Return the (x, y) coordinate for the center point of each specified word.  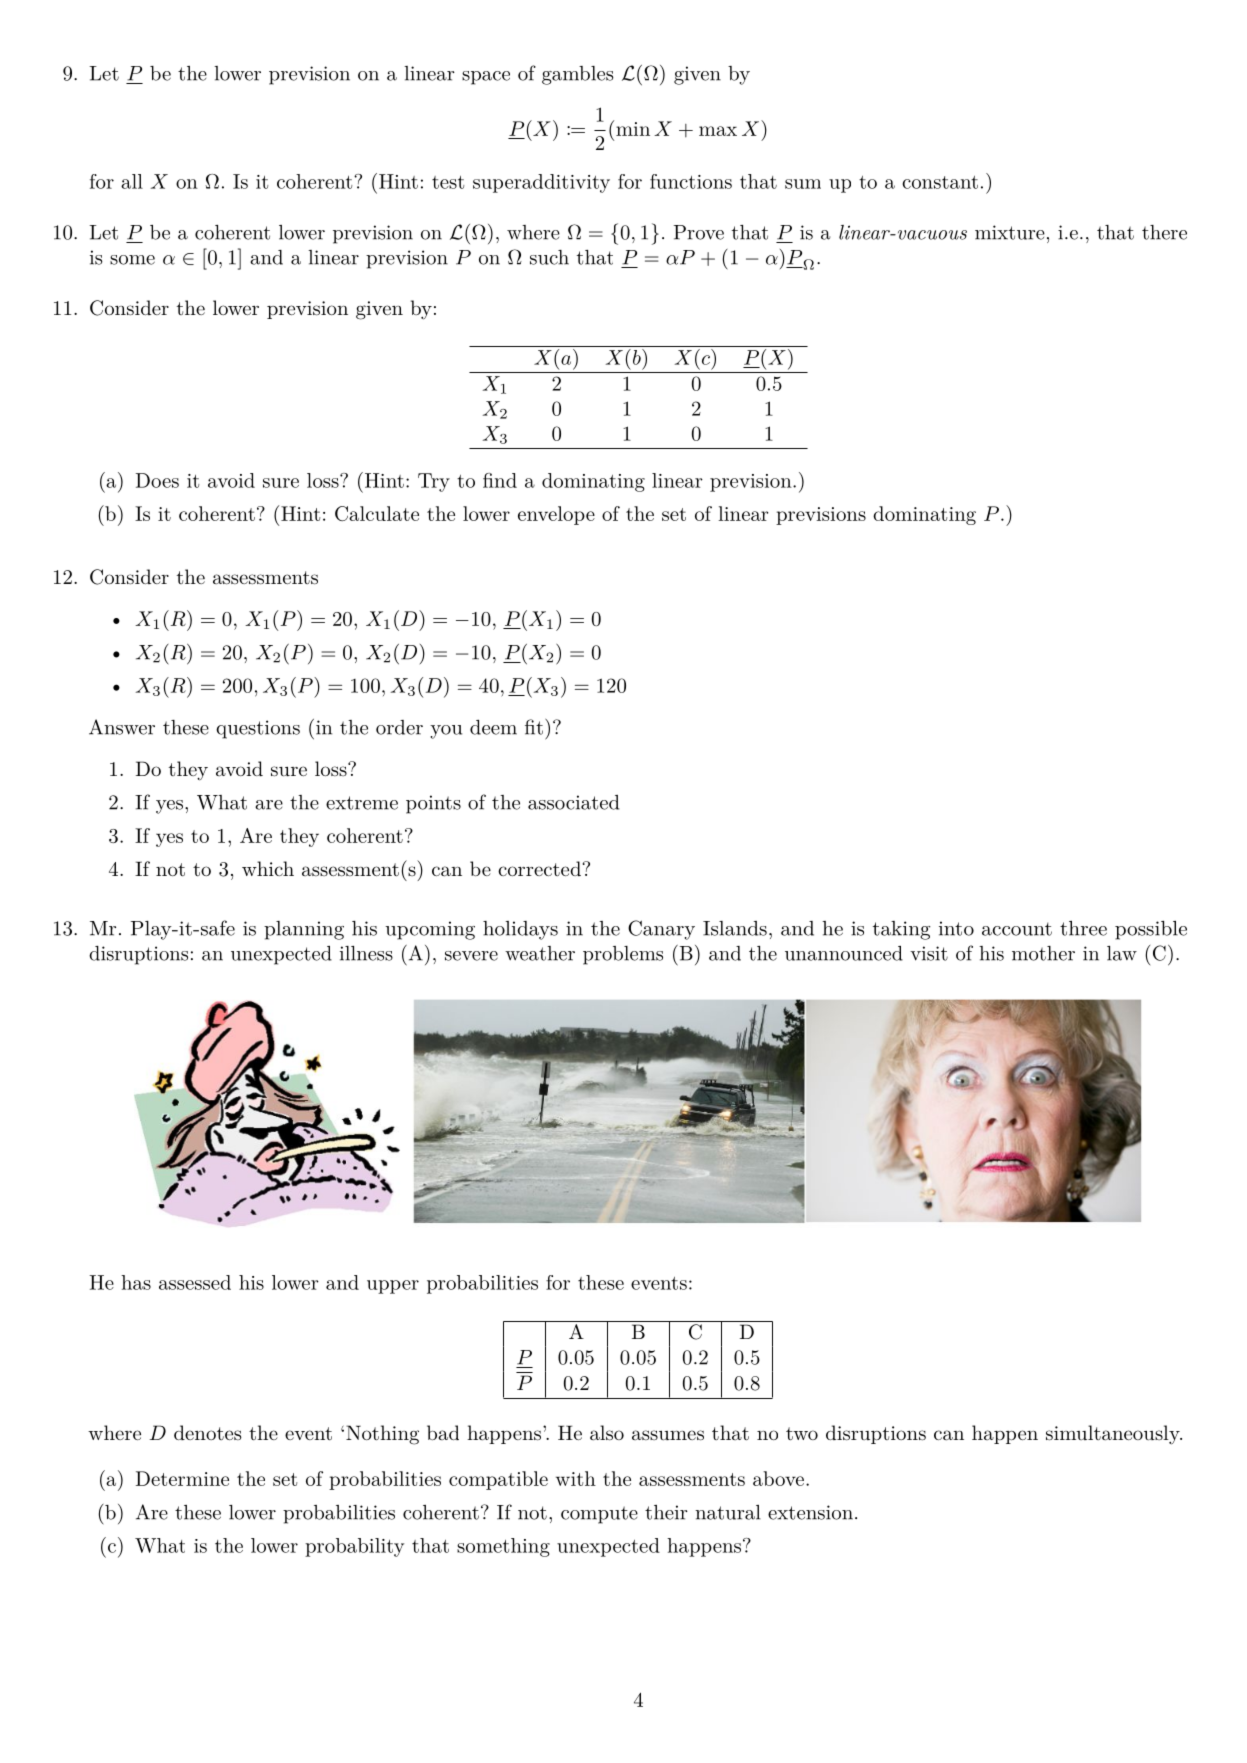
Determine (182, 1478)
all (132, 181)
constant (940, 182)
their (666, 1512)
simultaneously (1113, 1435)
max (718, 131)
